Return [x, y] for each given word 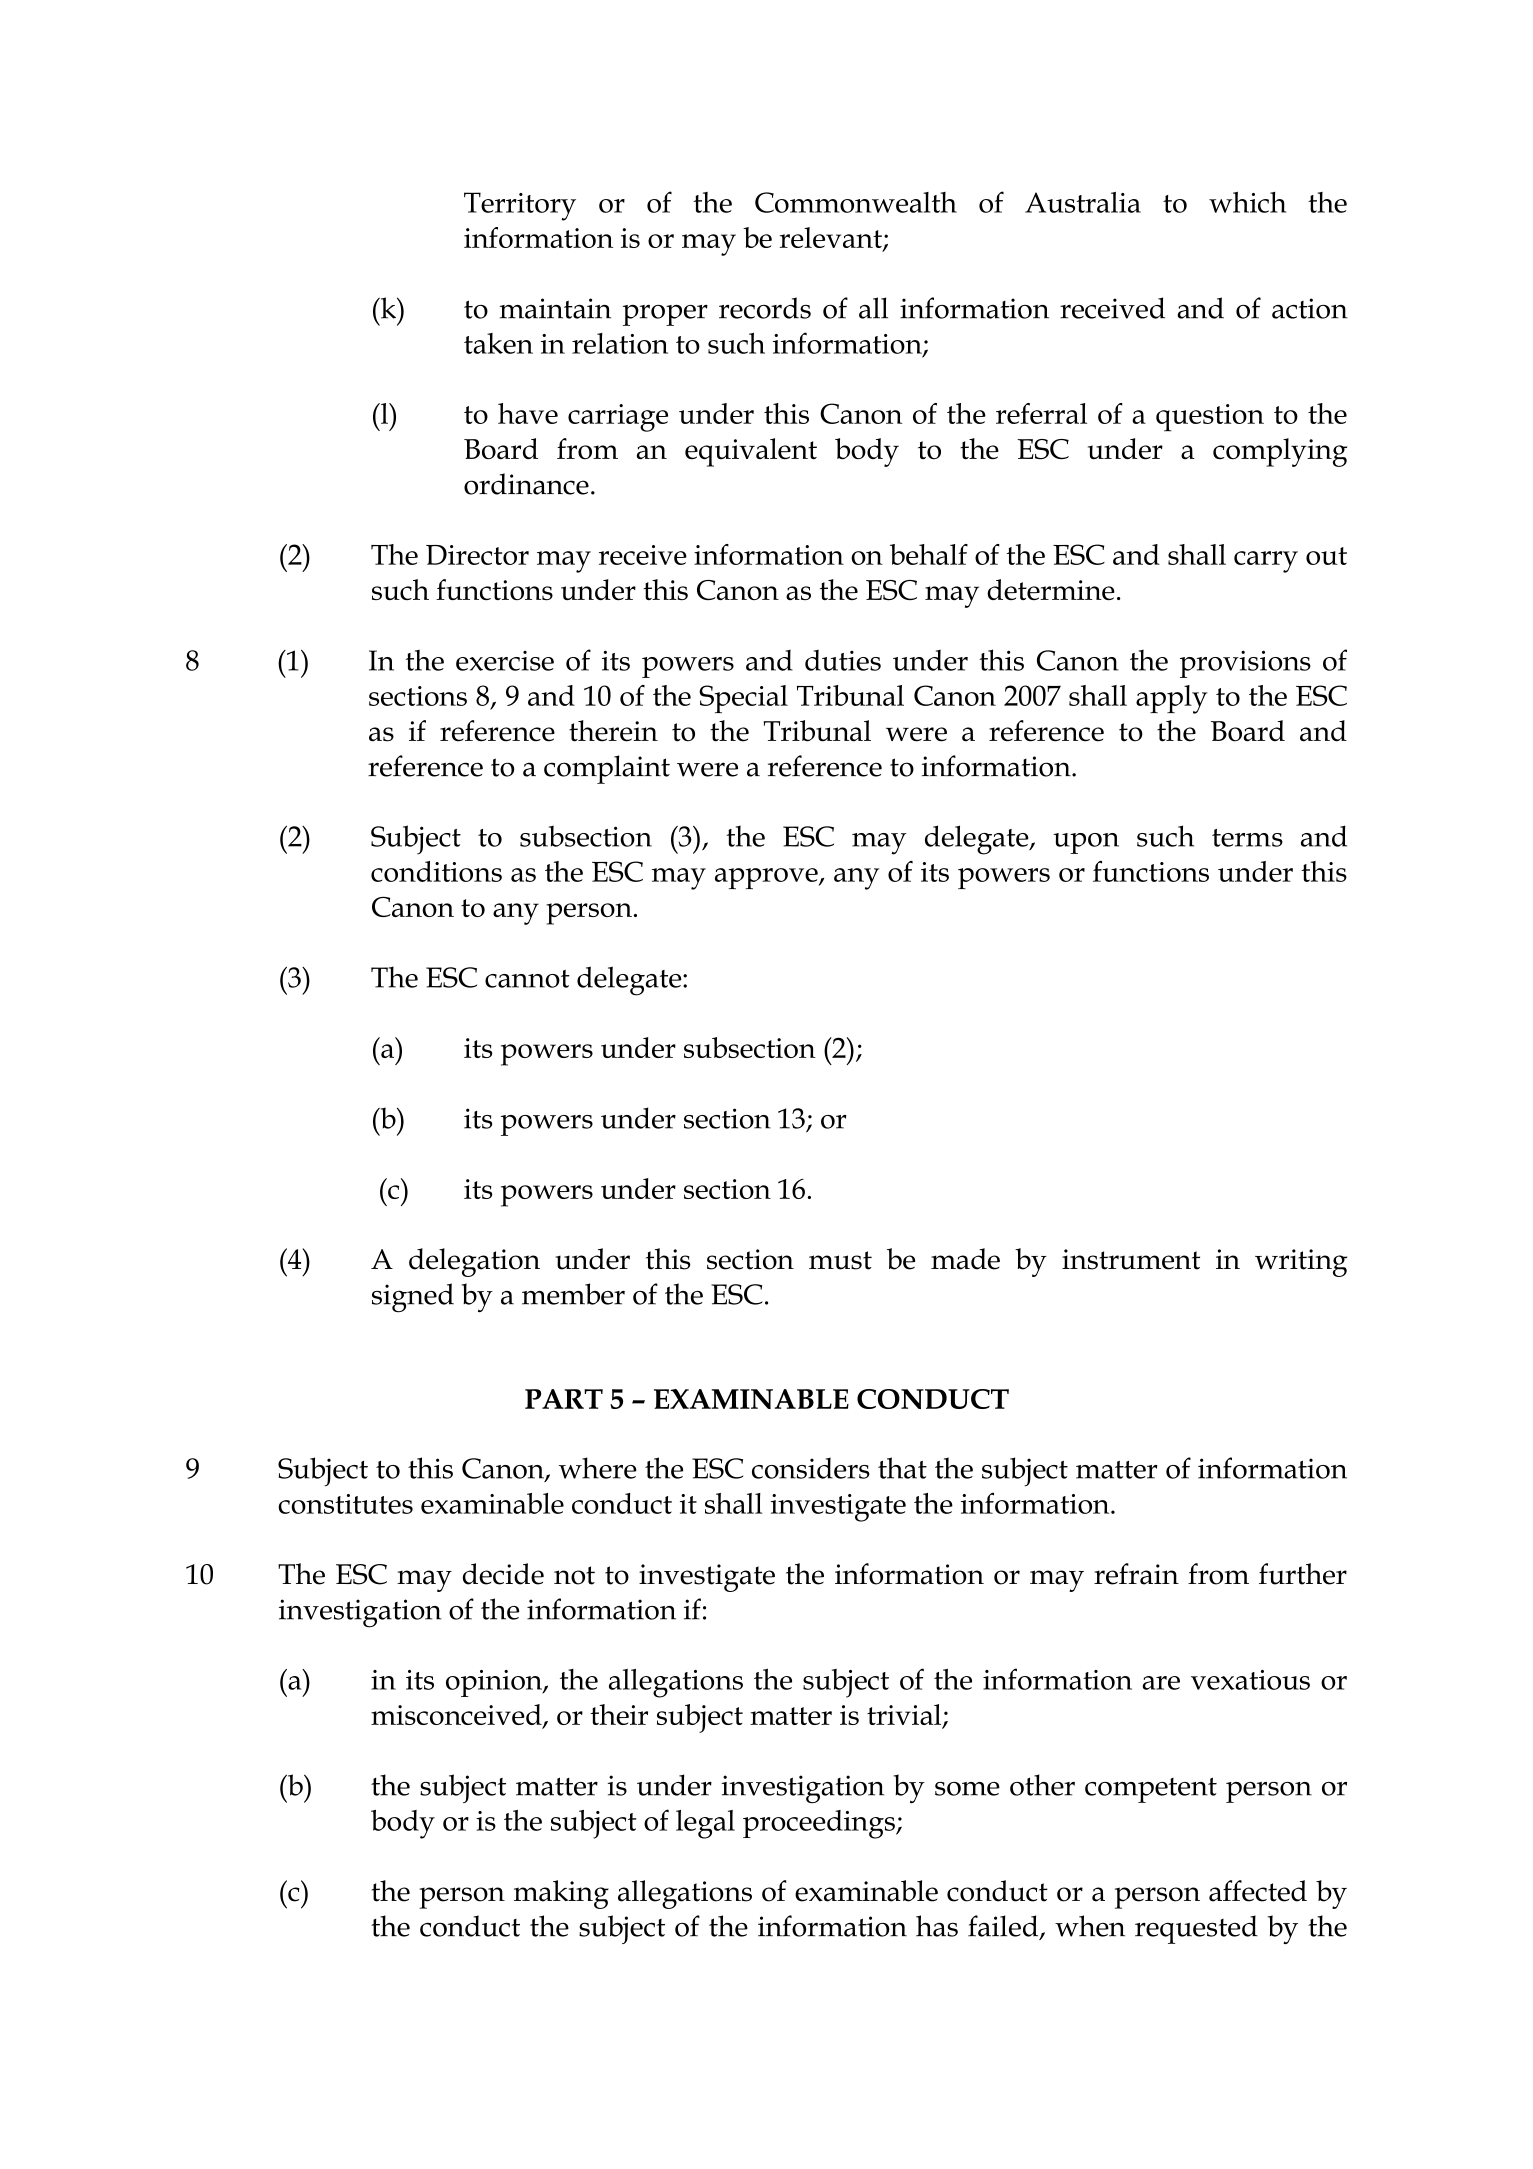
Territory [520, 206]
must [840, 1260]
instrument [1131, 1259]
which [1247, 202]
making [561, 1894]
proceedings [820, 1824]
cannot [527, 979]
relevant [832, 238]
